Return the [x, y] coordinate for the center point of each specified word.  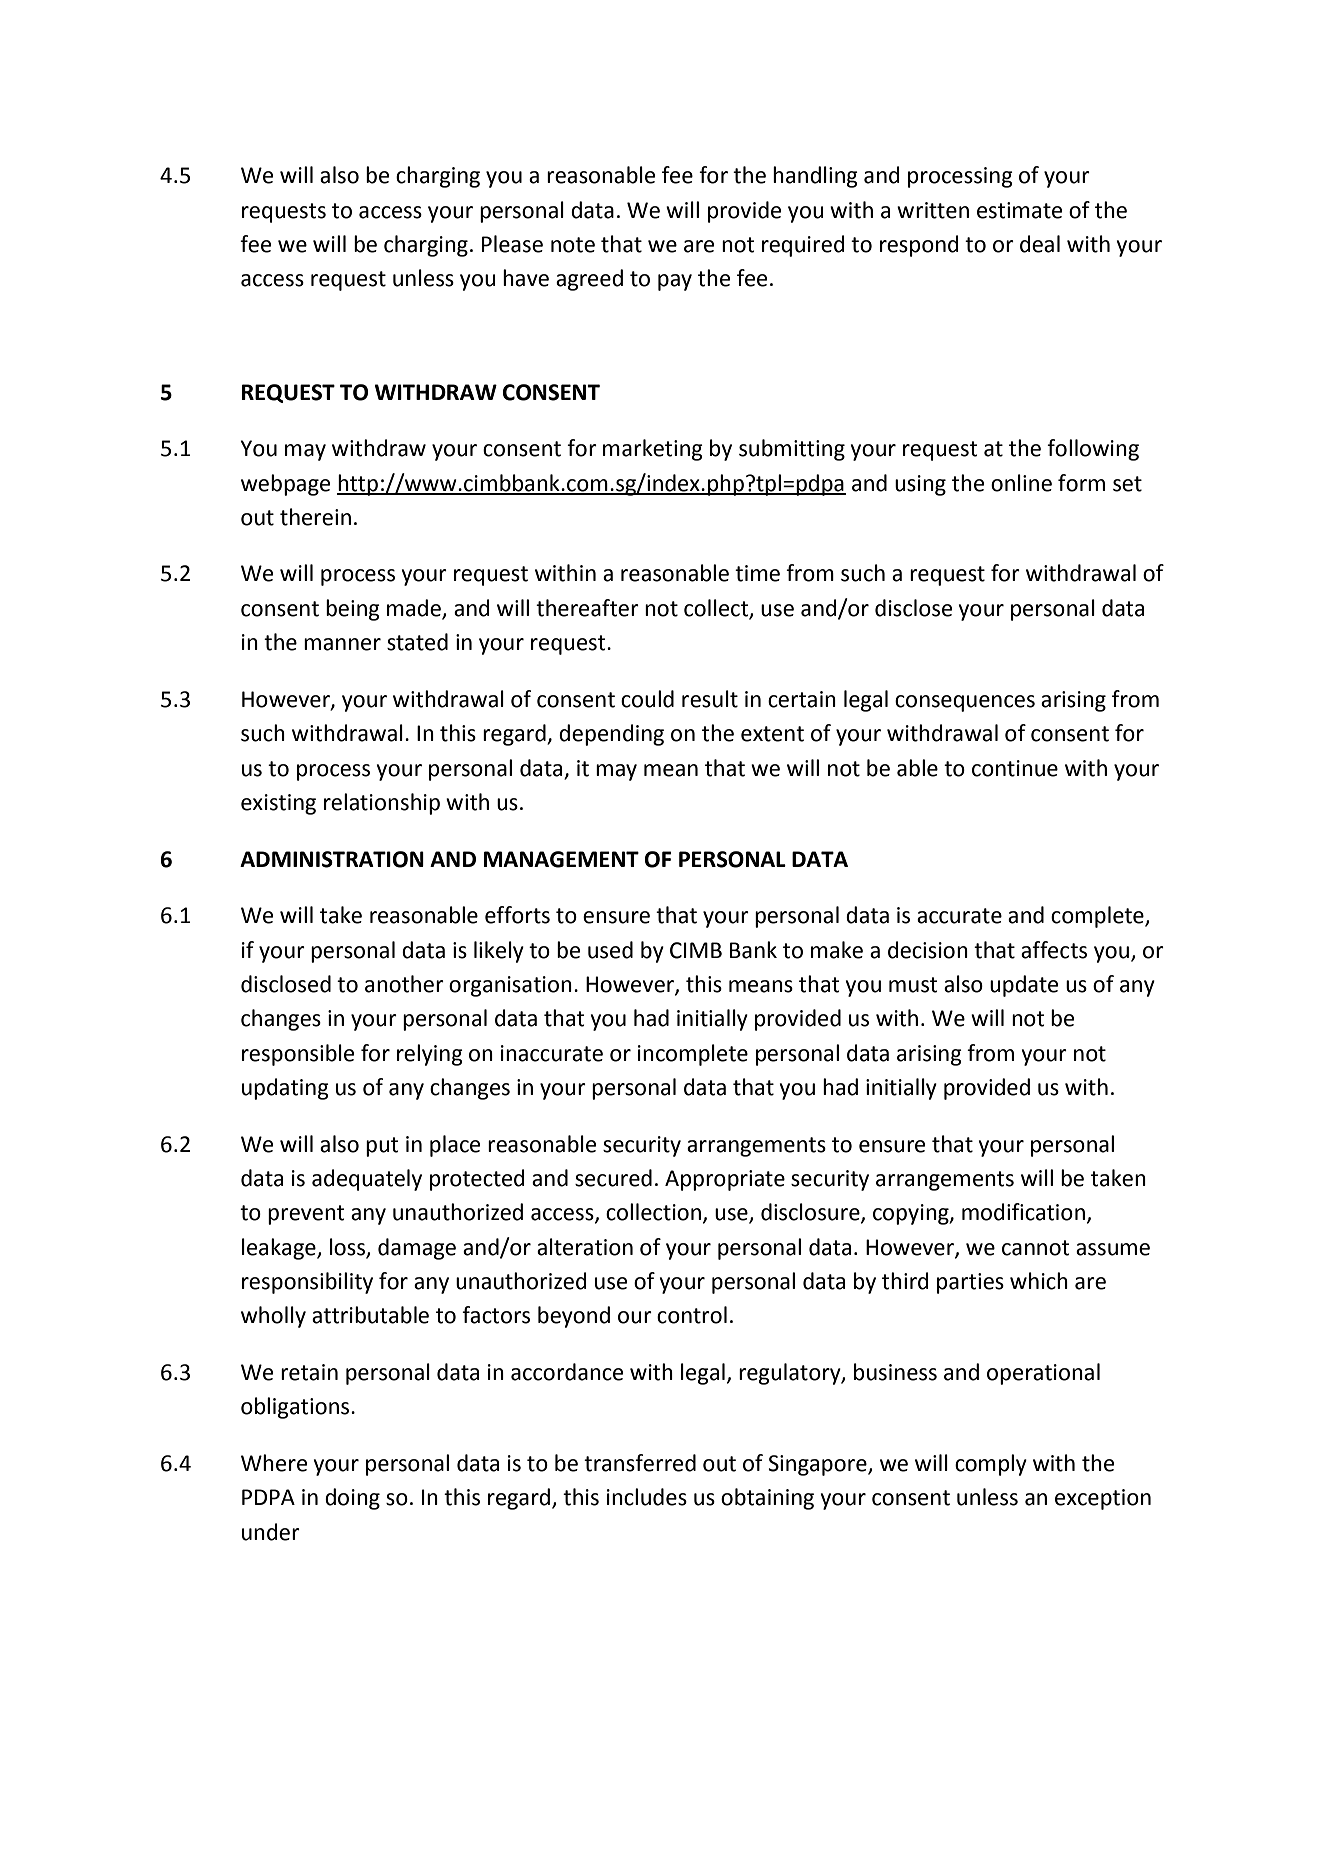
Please [512, 244]
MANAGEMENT [561, 859]
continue [1015, 768]
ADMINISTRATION [332, 859]
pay [675, 282]
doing [352, 1499]
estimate [1019, 210]
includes [647, 1497]
